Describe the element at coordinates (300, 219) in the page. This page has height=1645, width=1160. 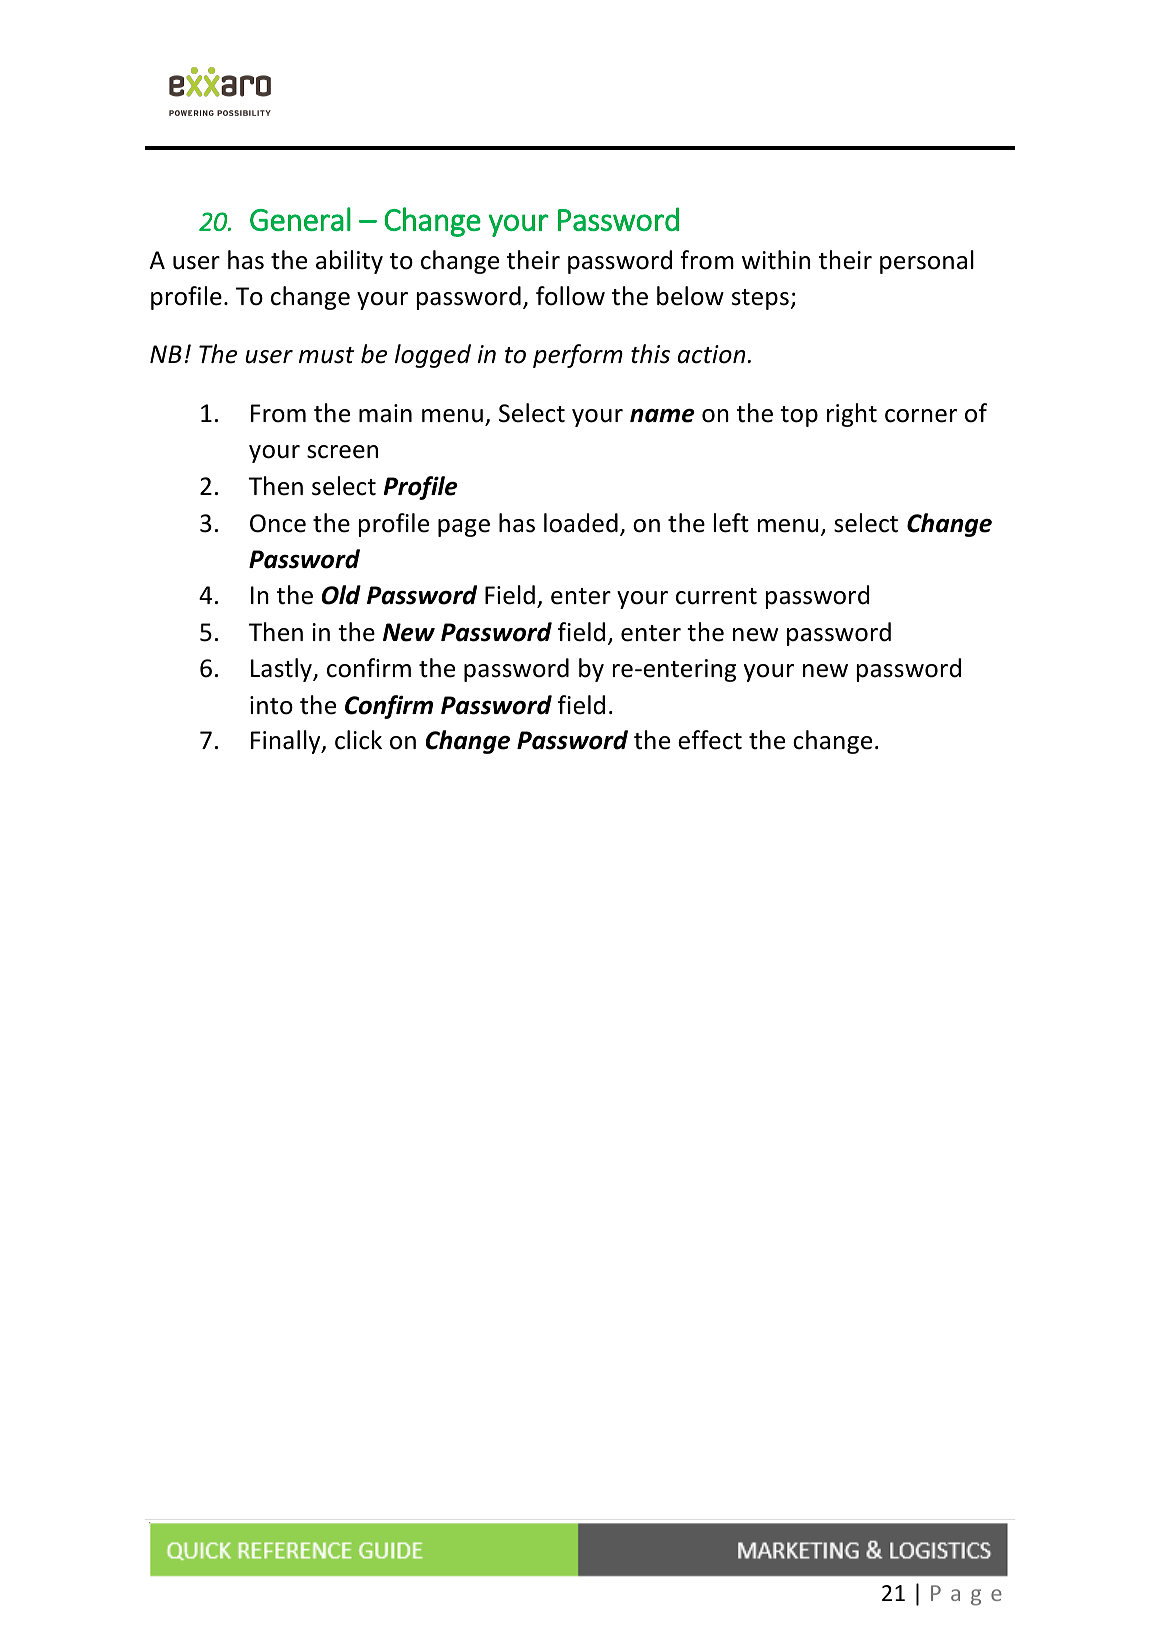
I see `General` at that location.
